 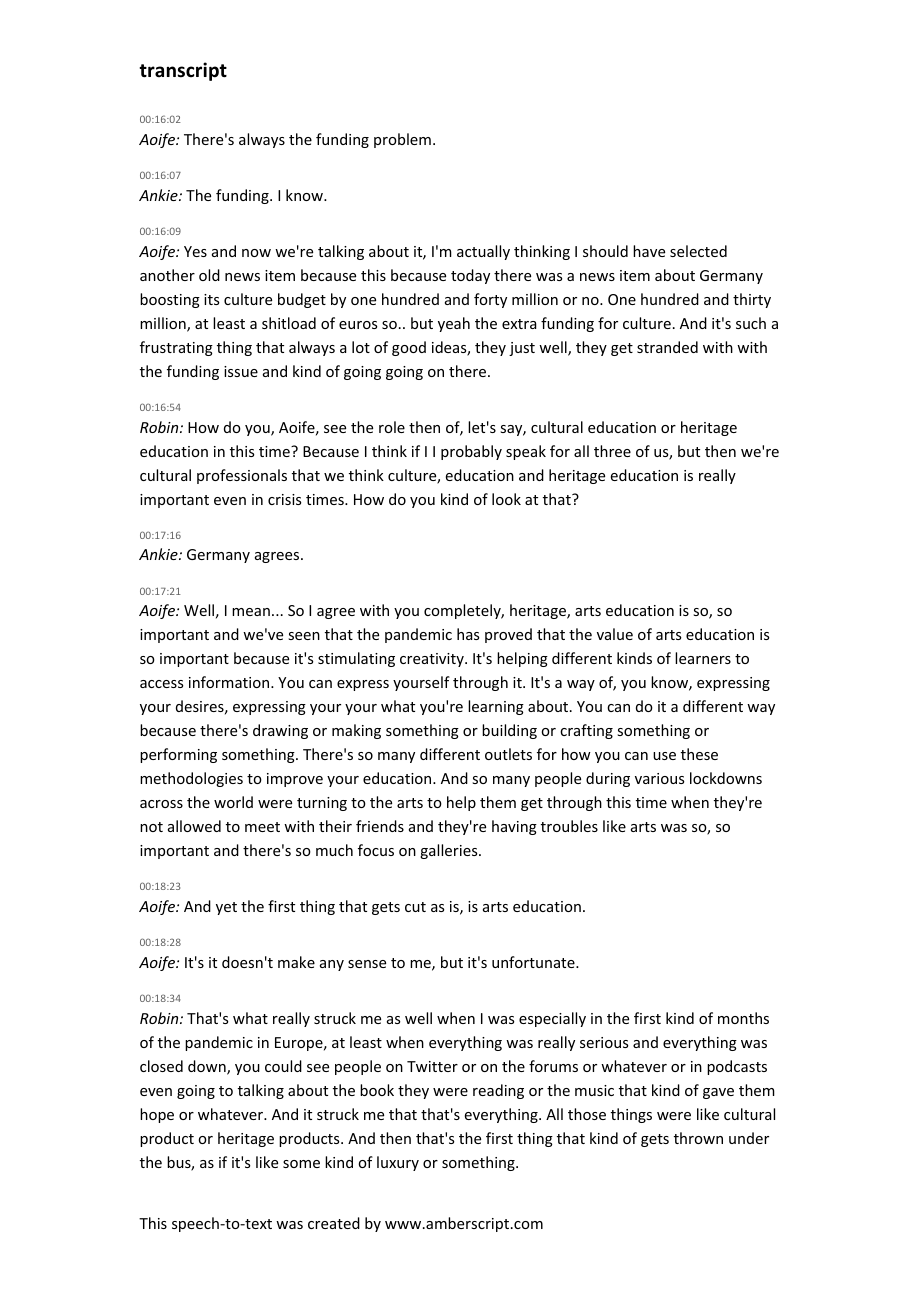 I want to click on various, so click(x=659, y=778).
